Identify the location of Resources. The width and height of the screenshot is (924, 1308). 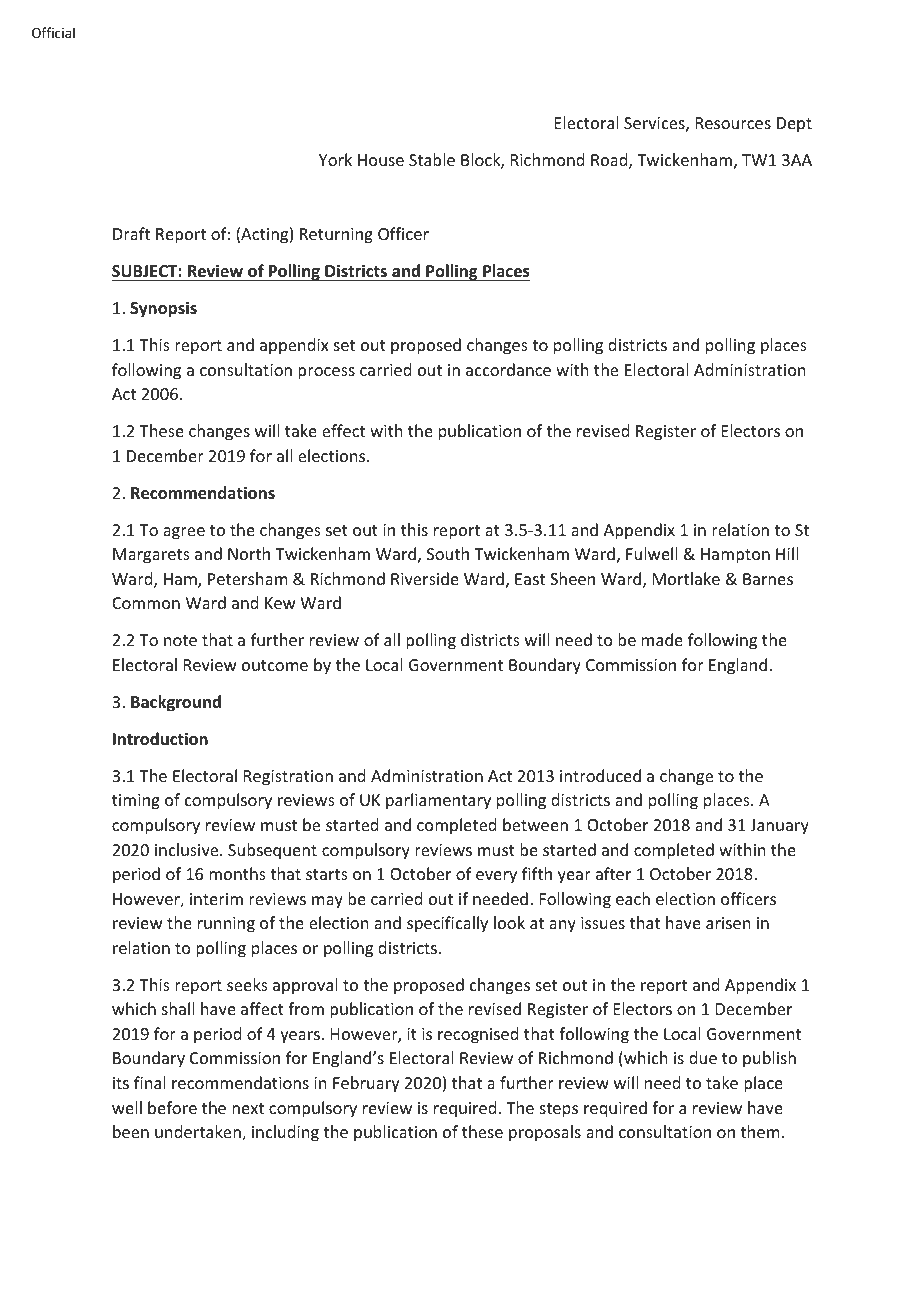
(733, 123).
